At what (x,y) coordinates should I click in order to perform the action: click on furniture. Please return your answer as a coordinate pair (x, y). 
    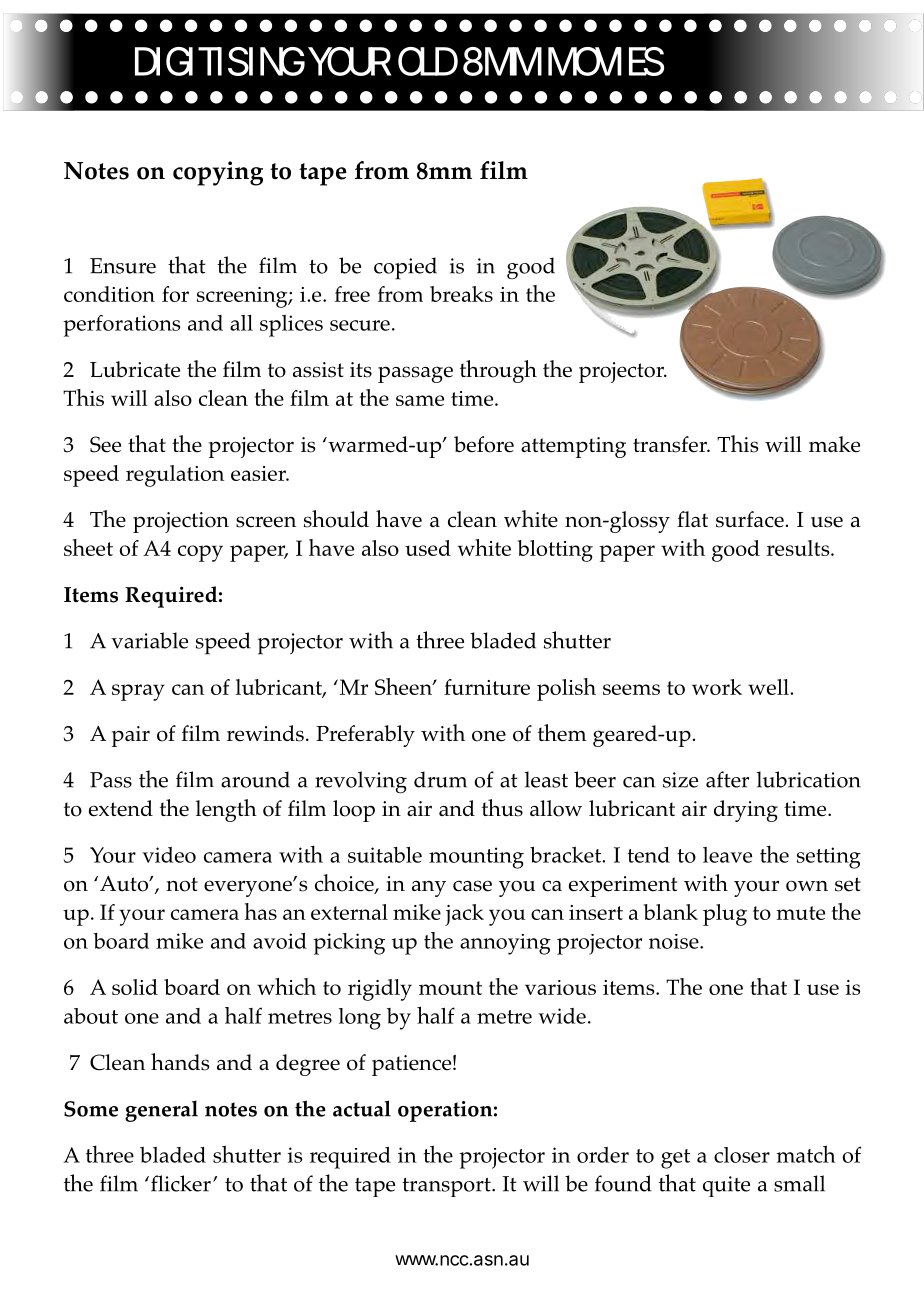
    Looking at the image, I should click on (487, 687).
